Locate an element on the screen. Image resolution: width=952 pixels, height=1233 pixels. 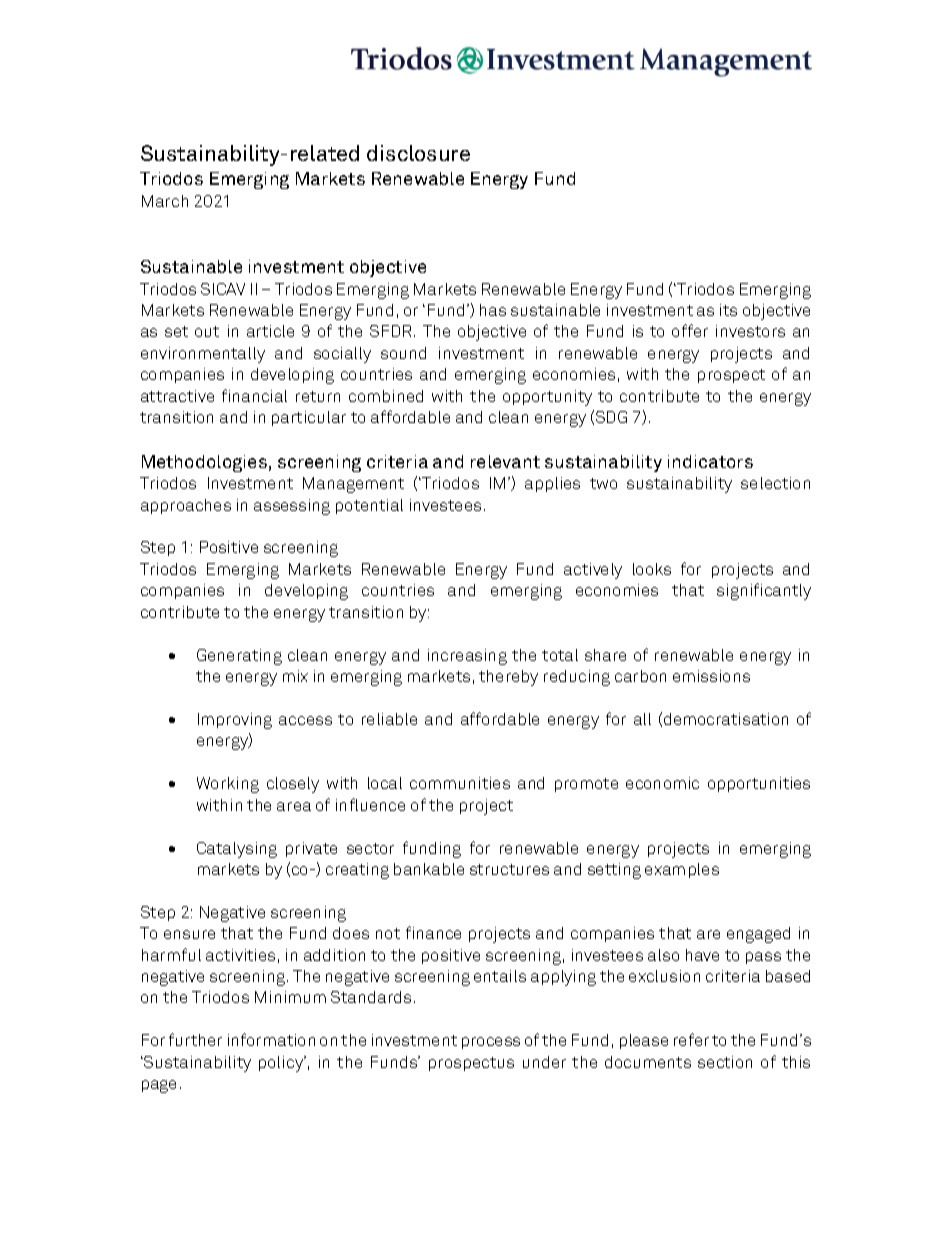
information is located at coordinates (271, 1039).
